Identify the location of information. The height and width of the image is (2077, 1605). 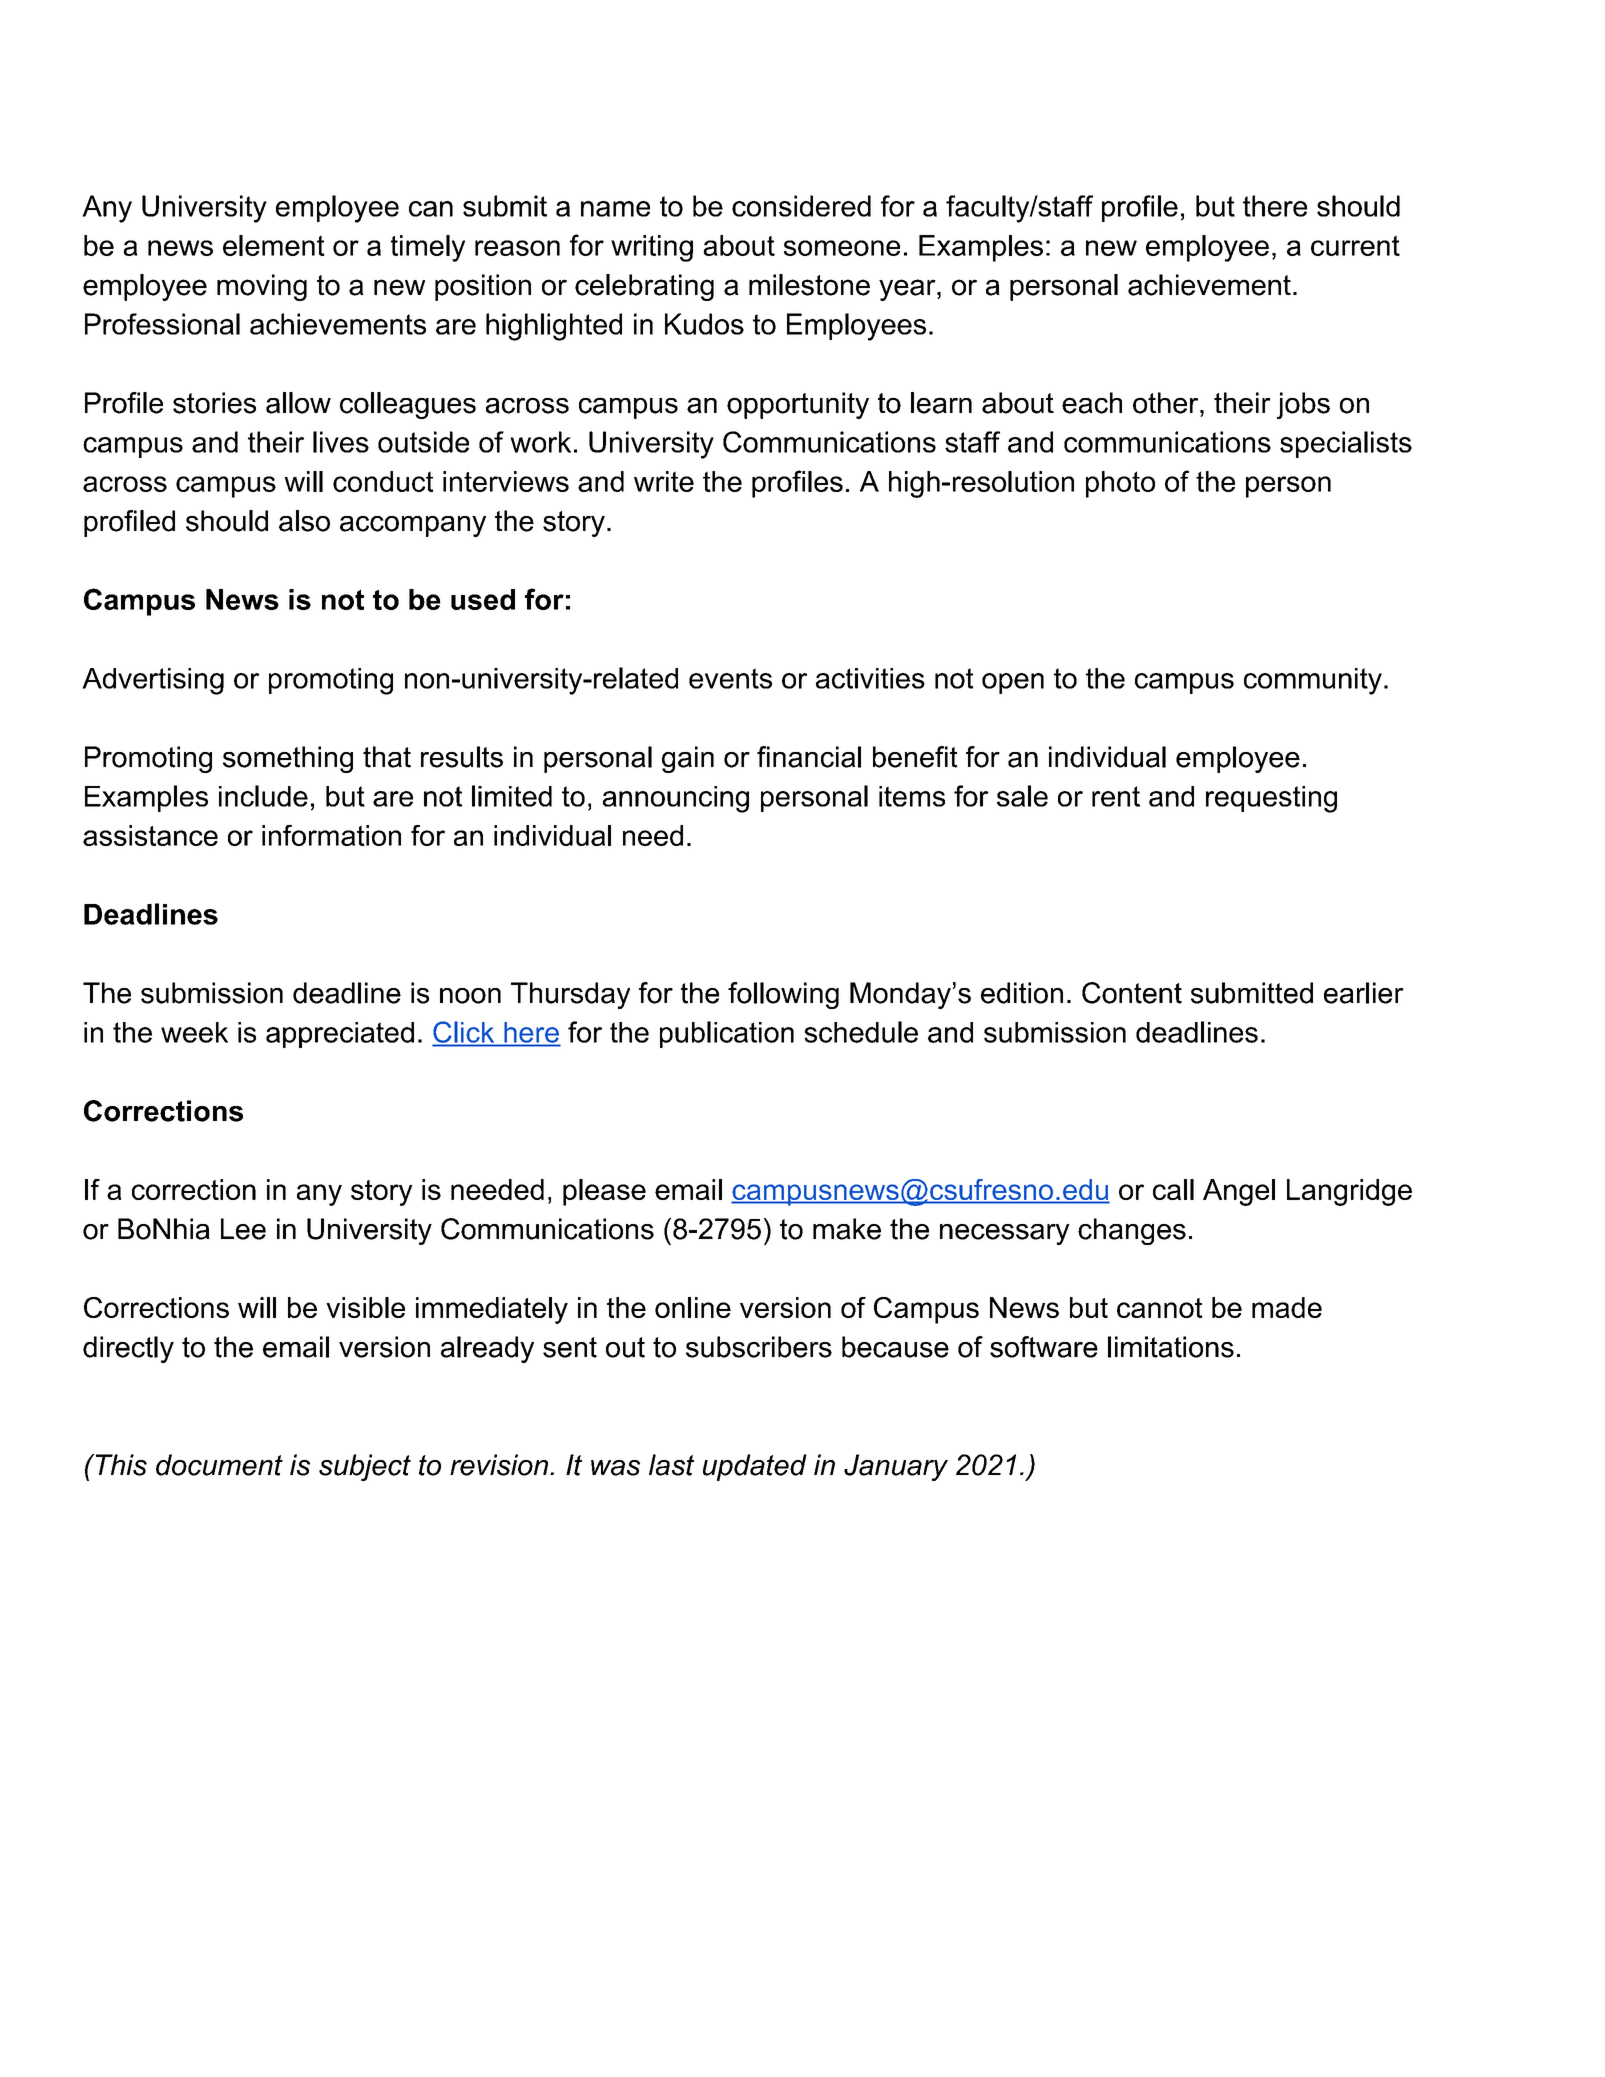
(331, 835).
